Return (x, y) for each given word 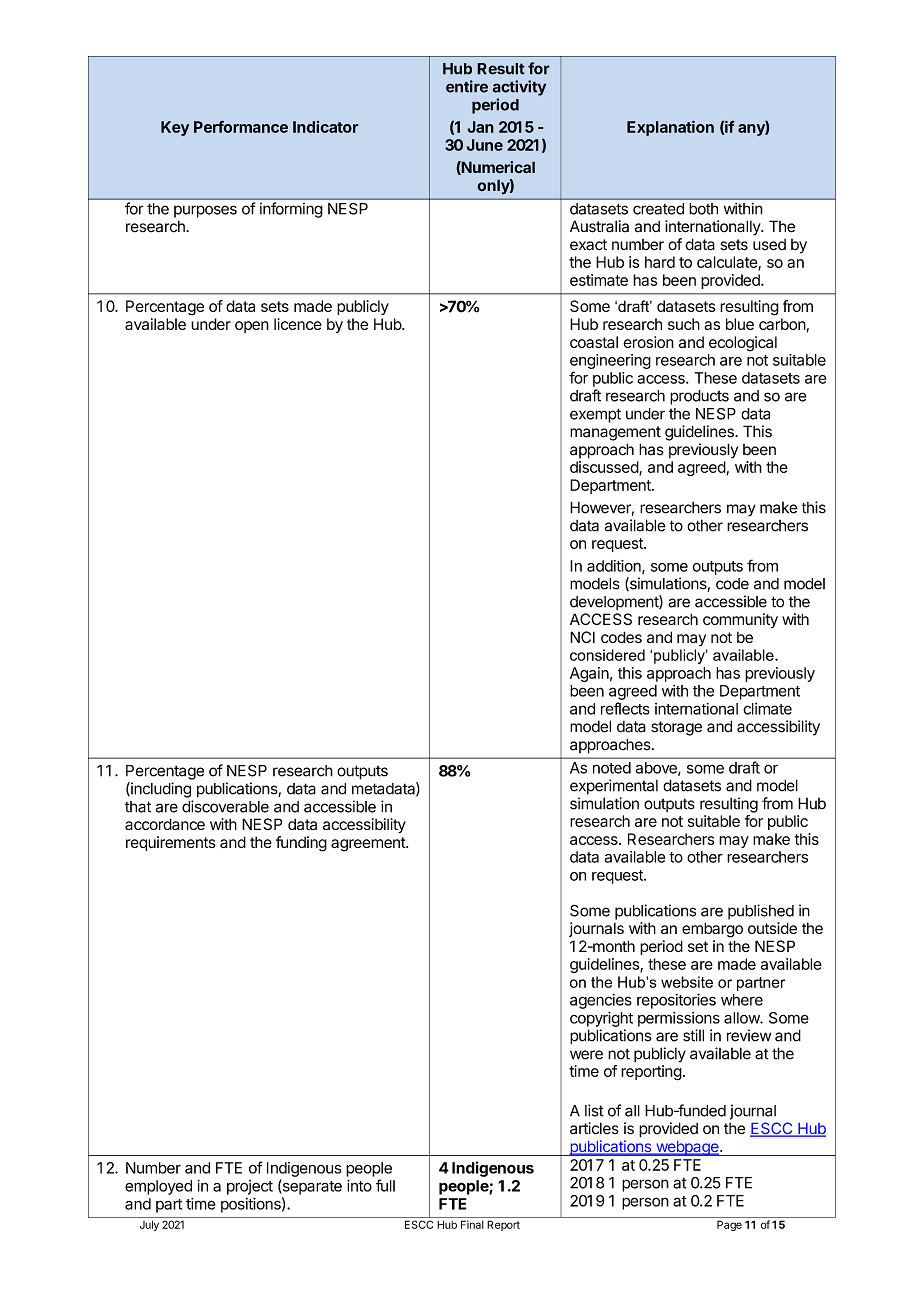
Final (472, 1224)
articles (594, 1128)
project (250, 1187)
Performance (241, 126)
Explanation (670, 128)
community (740, 620)
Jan (480, 127)
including (160, 790)
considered (607, 655)
